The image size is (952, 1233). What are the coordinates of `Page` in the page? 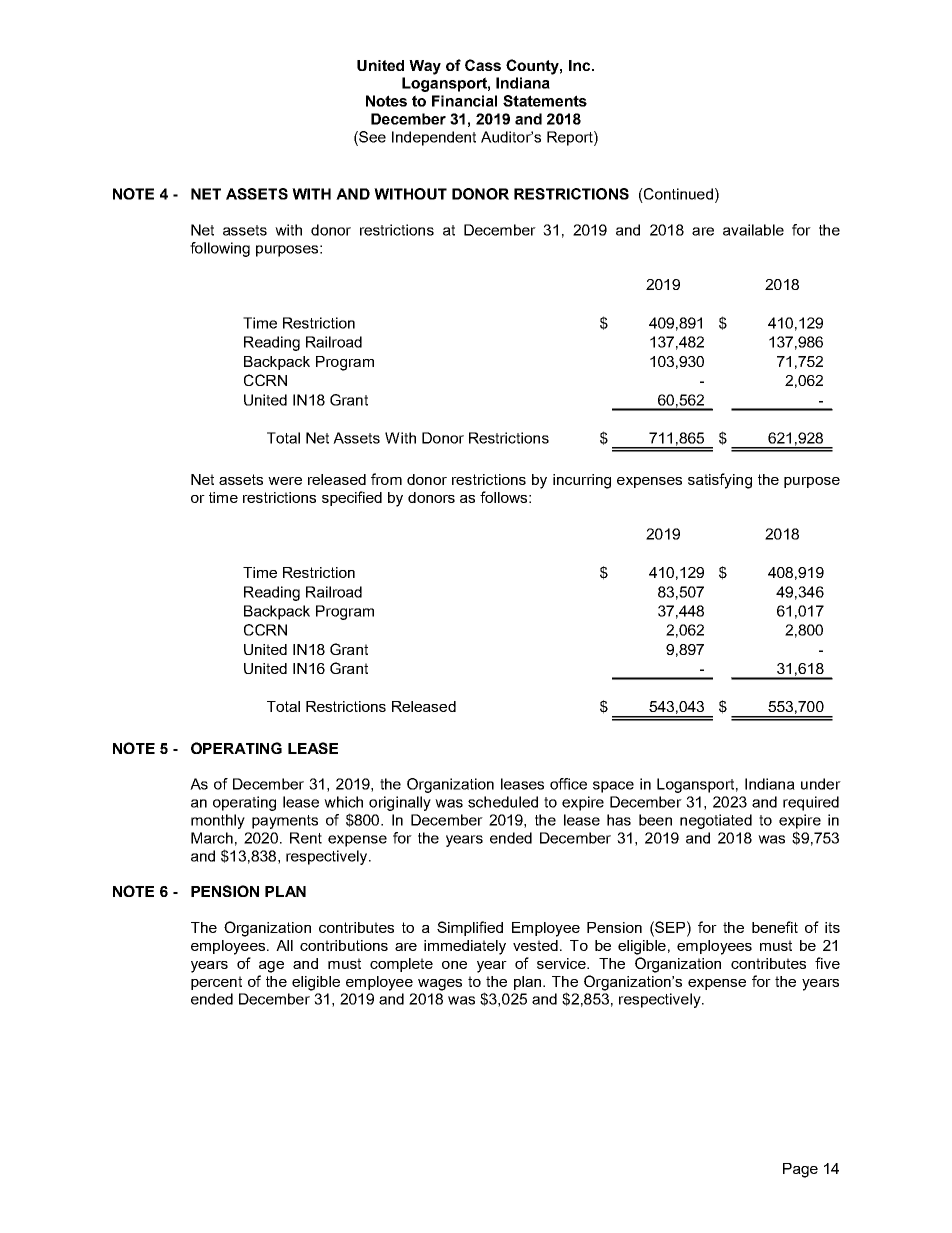 It's located at (800, 1170).
